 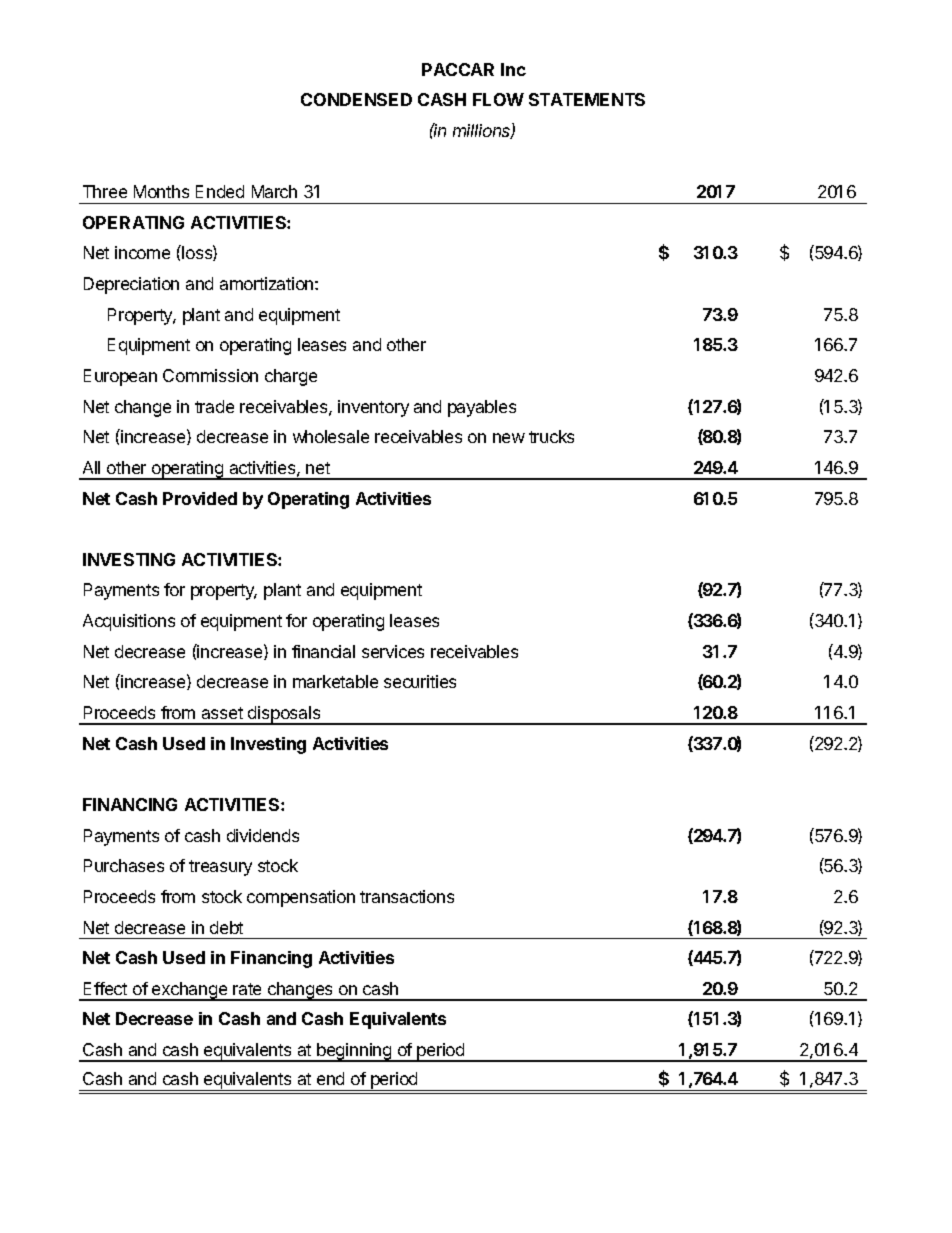 What do you see at coordinates (356, 99) in the screenshot?
I see `CONDENSED` at bounding box center [356, 99].
